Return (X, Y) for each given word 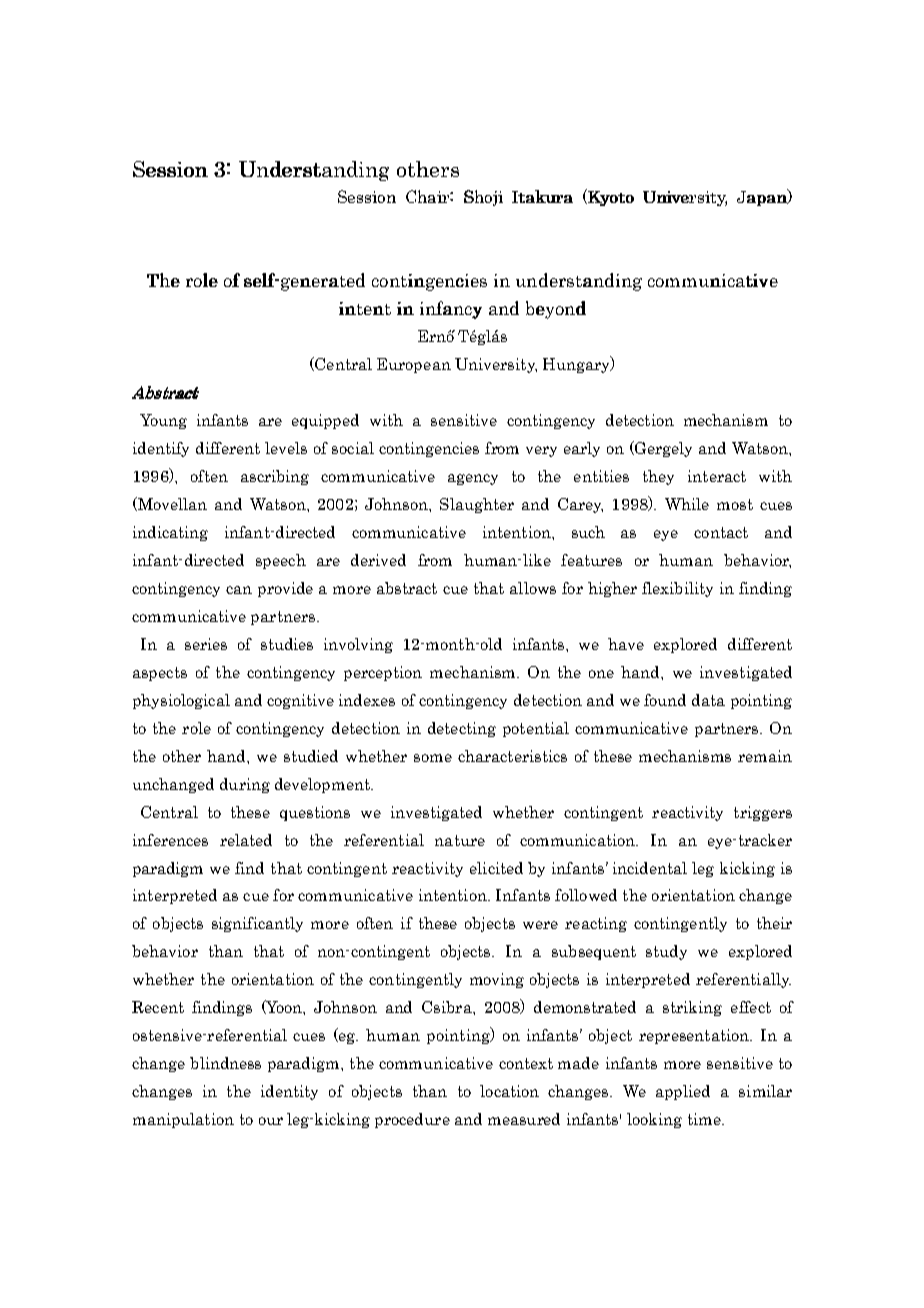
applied (683, 1092)
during (245, 785)
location (509, 1091)
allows (533, 588)
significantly (257, 924)
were (540, 925)
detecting (462, 729)
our (271, 1121)
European (414, 365)
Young (163, 421)
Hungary (577, 364)
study (666, 952)
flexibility (677, 589)
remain (765, 756)
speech (281, 561)
